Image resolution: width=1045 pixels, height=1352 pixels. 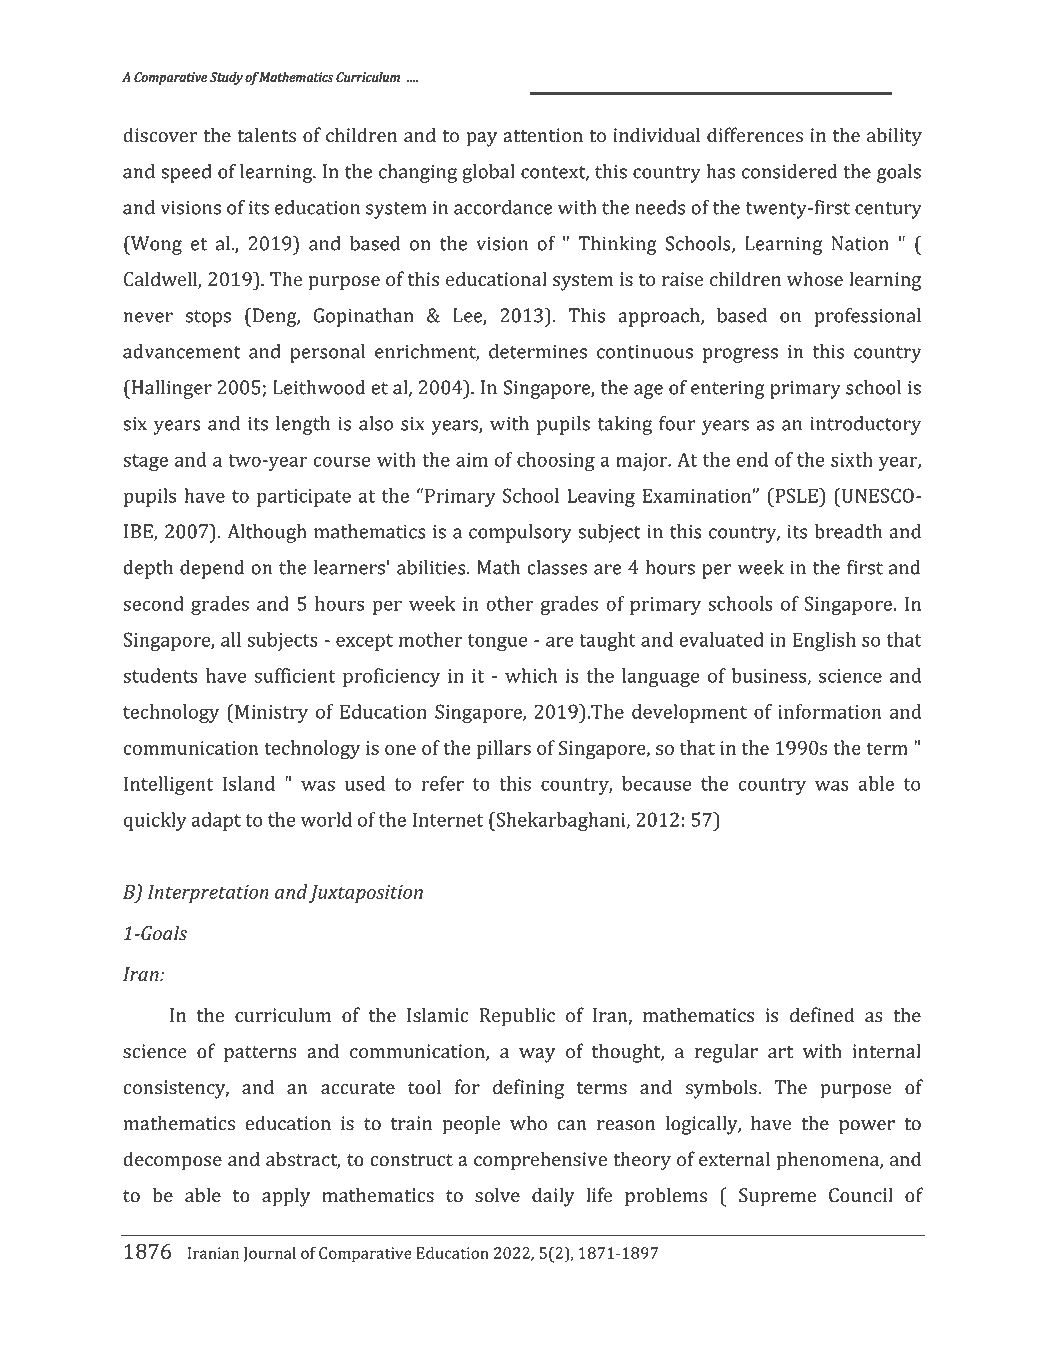 What do you see at coordinates (755, 135) in the page?
I see `differences` at bounding box center [755, 135].
